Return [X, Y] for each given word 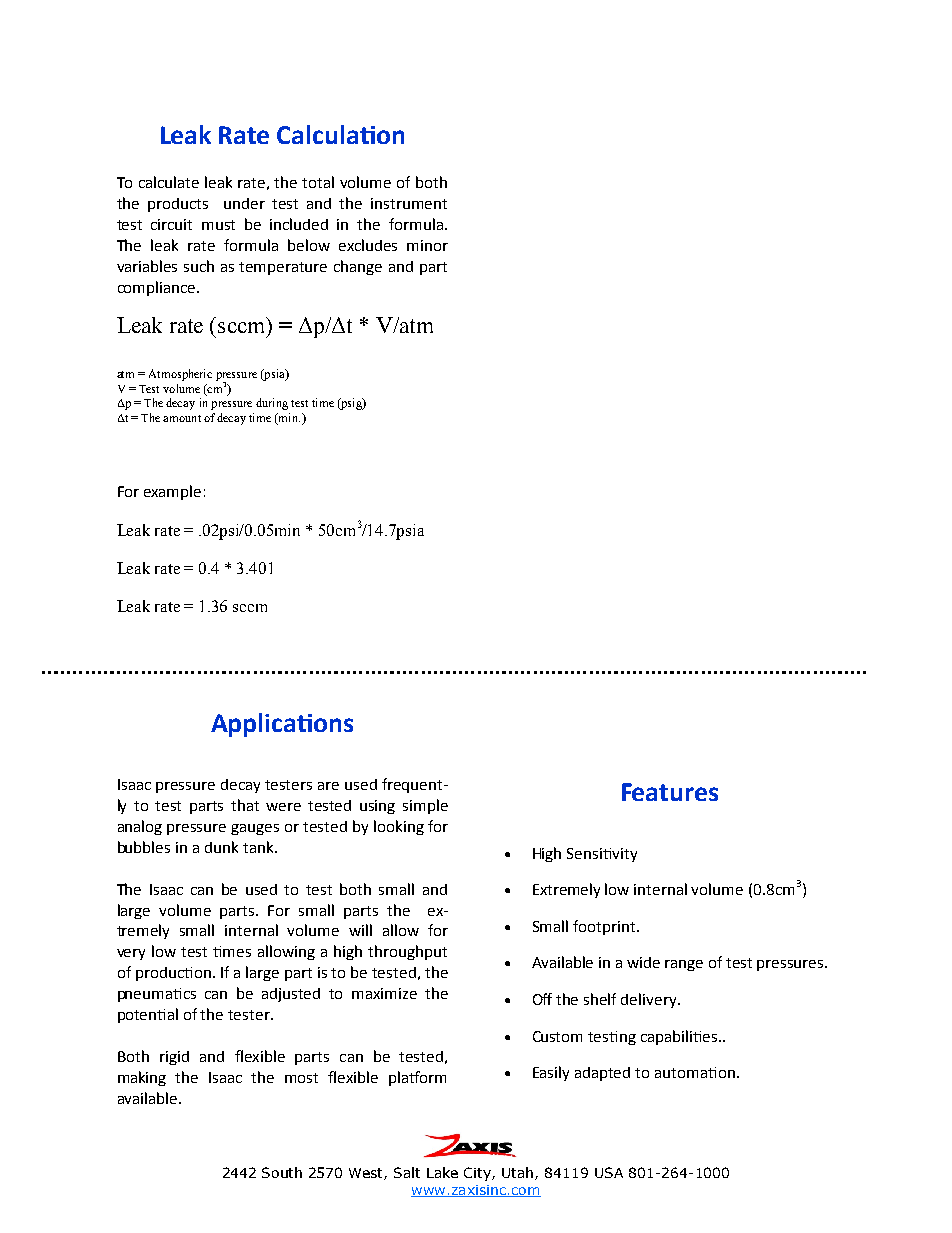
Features [670, 792]
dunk [221, 847]
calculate [169, 182]
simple [425, 806]
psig [351, 404]
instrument [409, 203]
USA [609, 1172]
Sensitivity [602, 855]
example [172, 492]
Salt [407, 1172]
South [282, 1172]
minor [427, 245]
